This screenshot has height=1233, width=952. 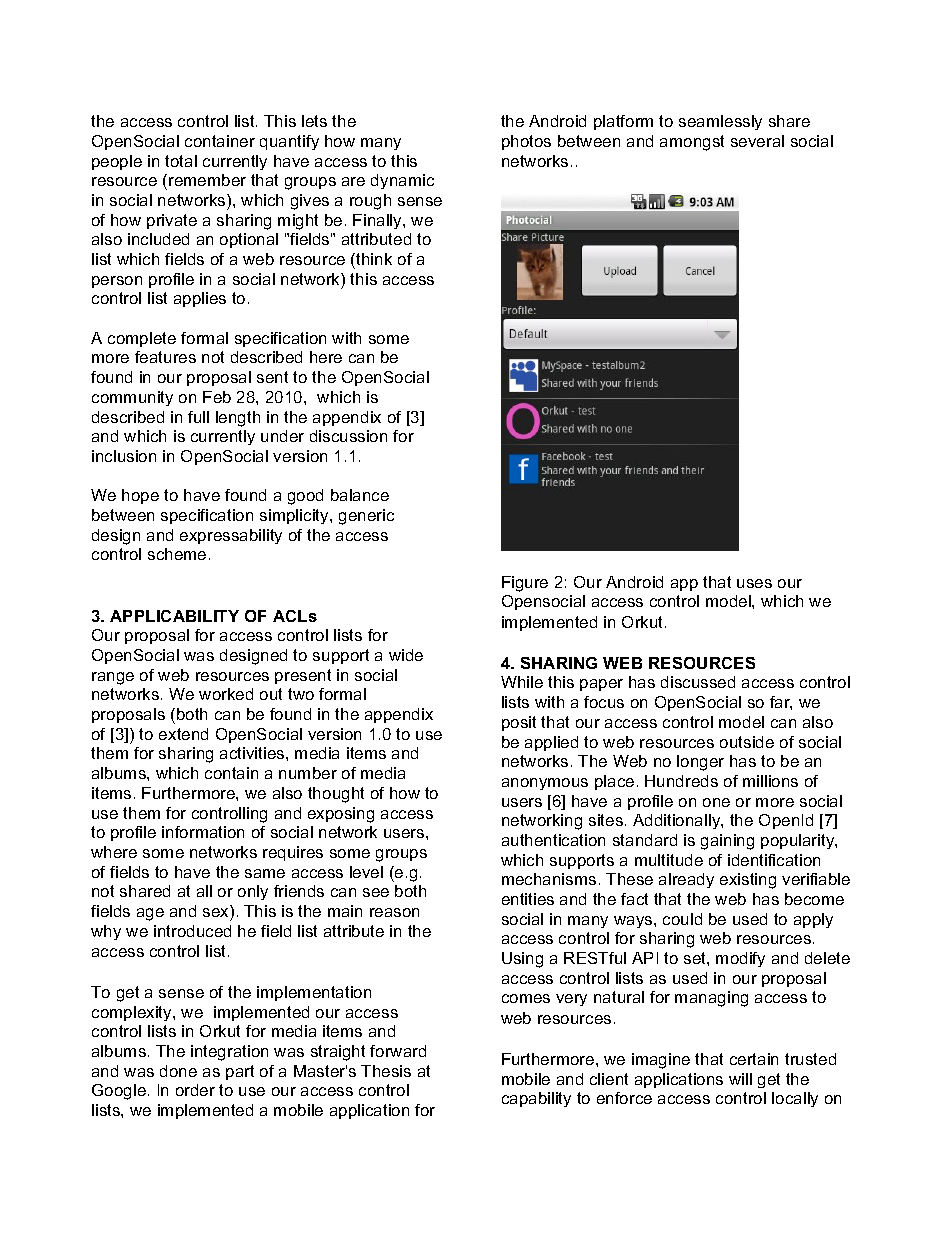 What do you see at coordinates (178, 1071) in the screenshot?
I see `done` at bounding box center [178, 1071].
